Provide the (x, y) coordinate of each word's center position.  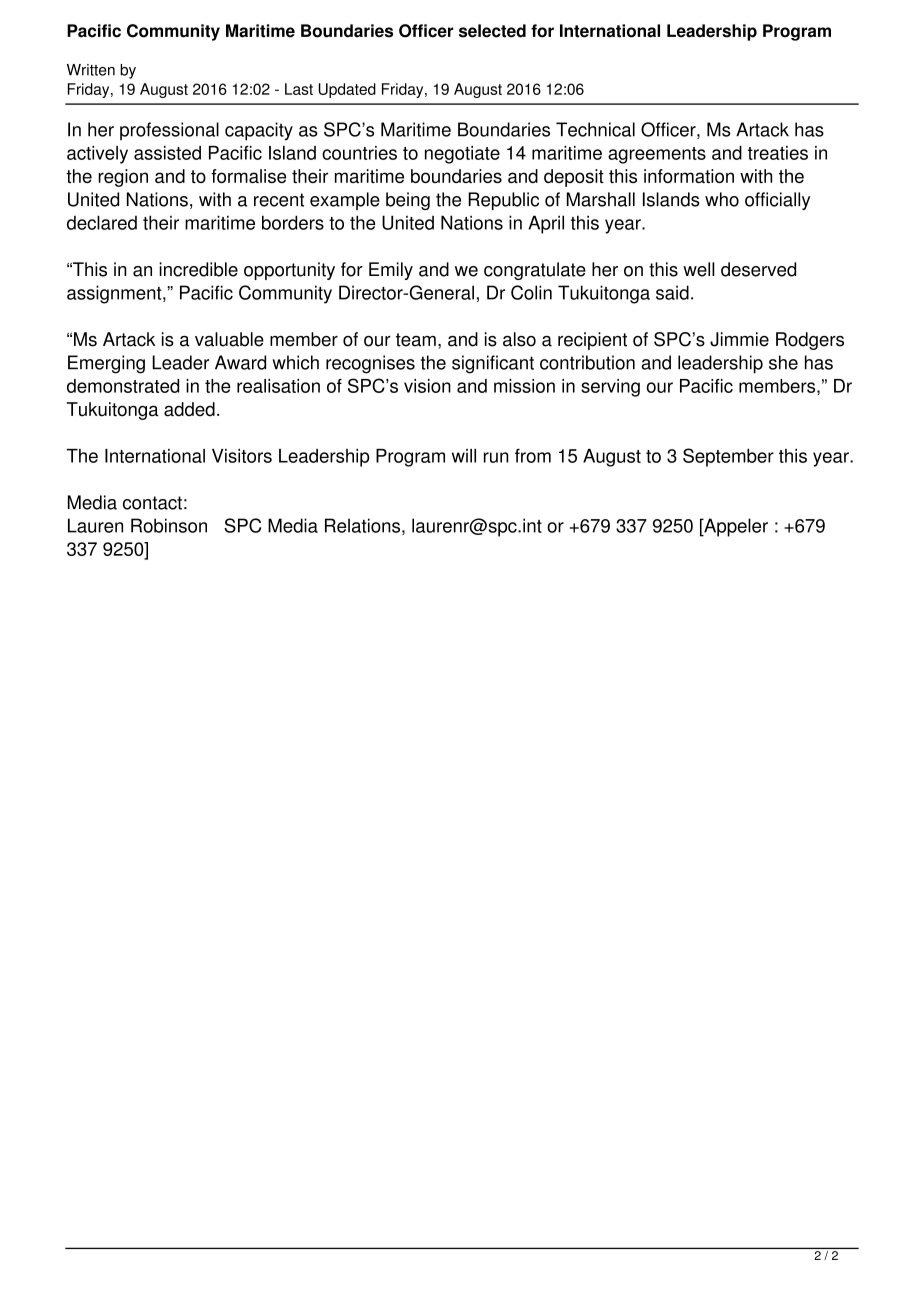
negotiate (462, 155)
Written (91, 70)
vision (427, 386)
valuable (229, 339)
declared (102, 222)
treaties (778, 153)
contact (152, 503)
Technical (595, 129)
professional (169, 131)
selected (492, 31)
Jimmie (739, 339)
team (416, 340)
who (722, 199)
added (189, 409)
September (728, 457)
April (546, 224)
